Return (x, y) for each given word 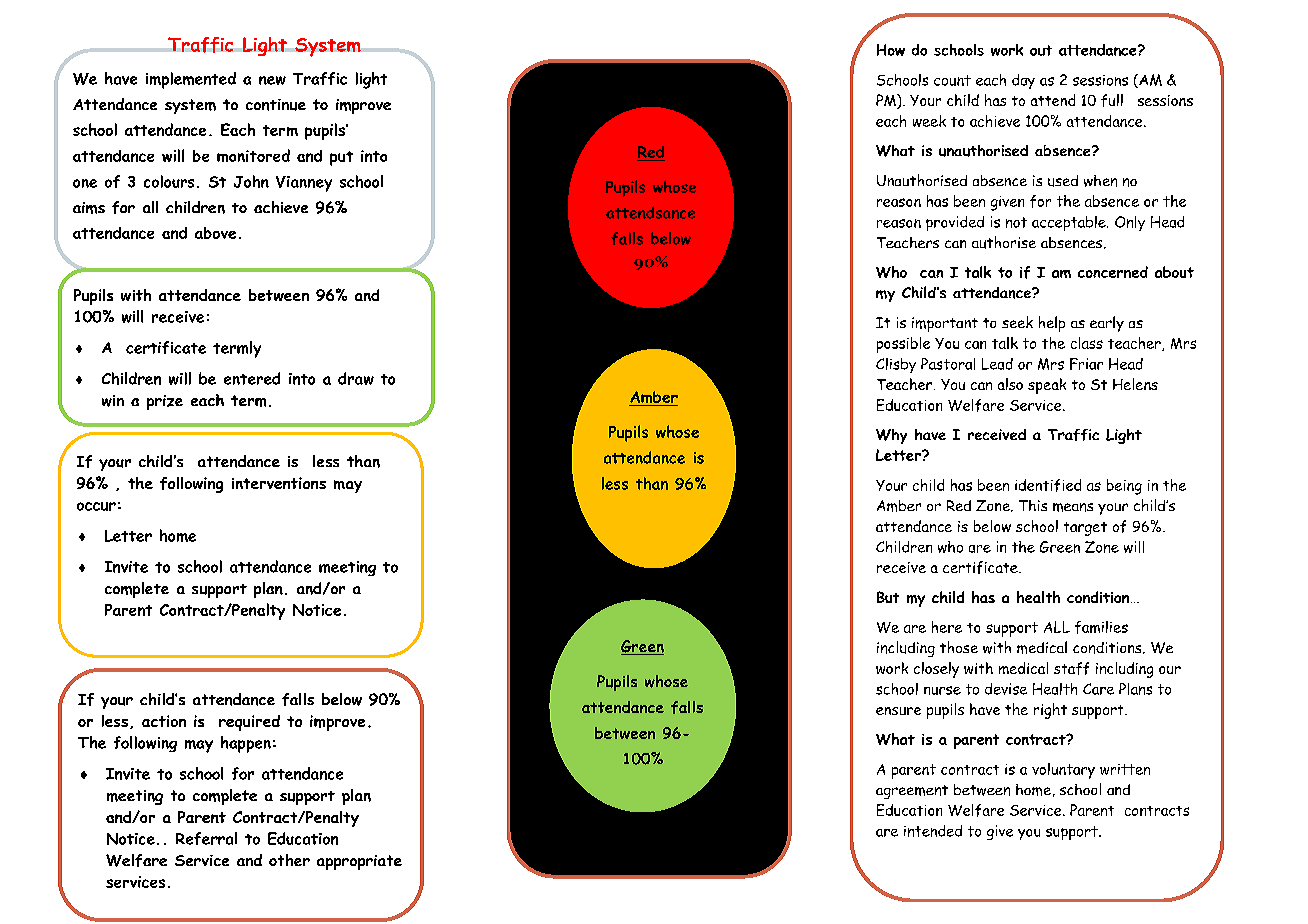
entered (252, 378)
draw (356, 378)
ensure (898, 711)
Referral (206, 838)
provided (955, 223)
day (1023, 81)
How (891, 50)
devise (1006, 689)
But (888, 597)
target (1085, 529)
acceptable (1070, 223)
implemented (191, 80)
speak (1047, 386)
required (249, 723)
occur (96, 506)
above (215, 233)
